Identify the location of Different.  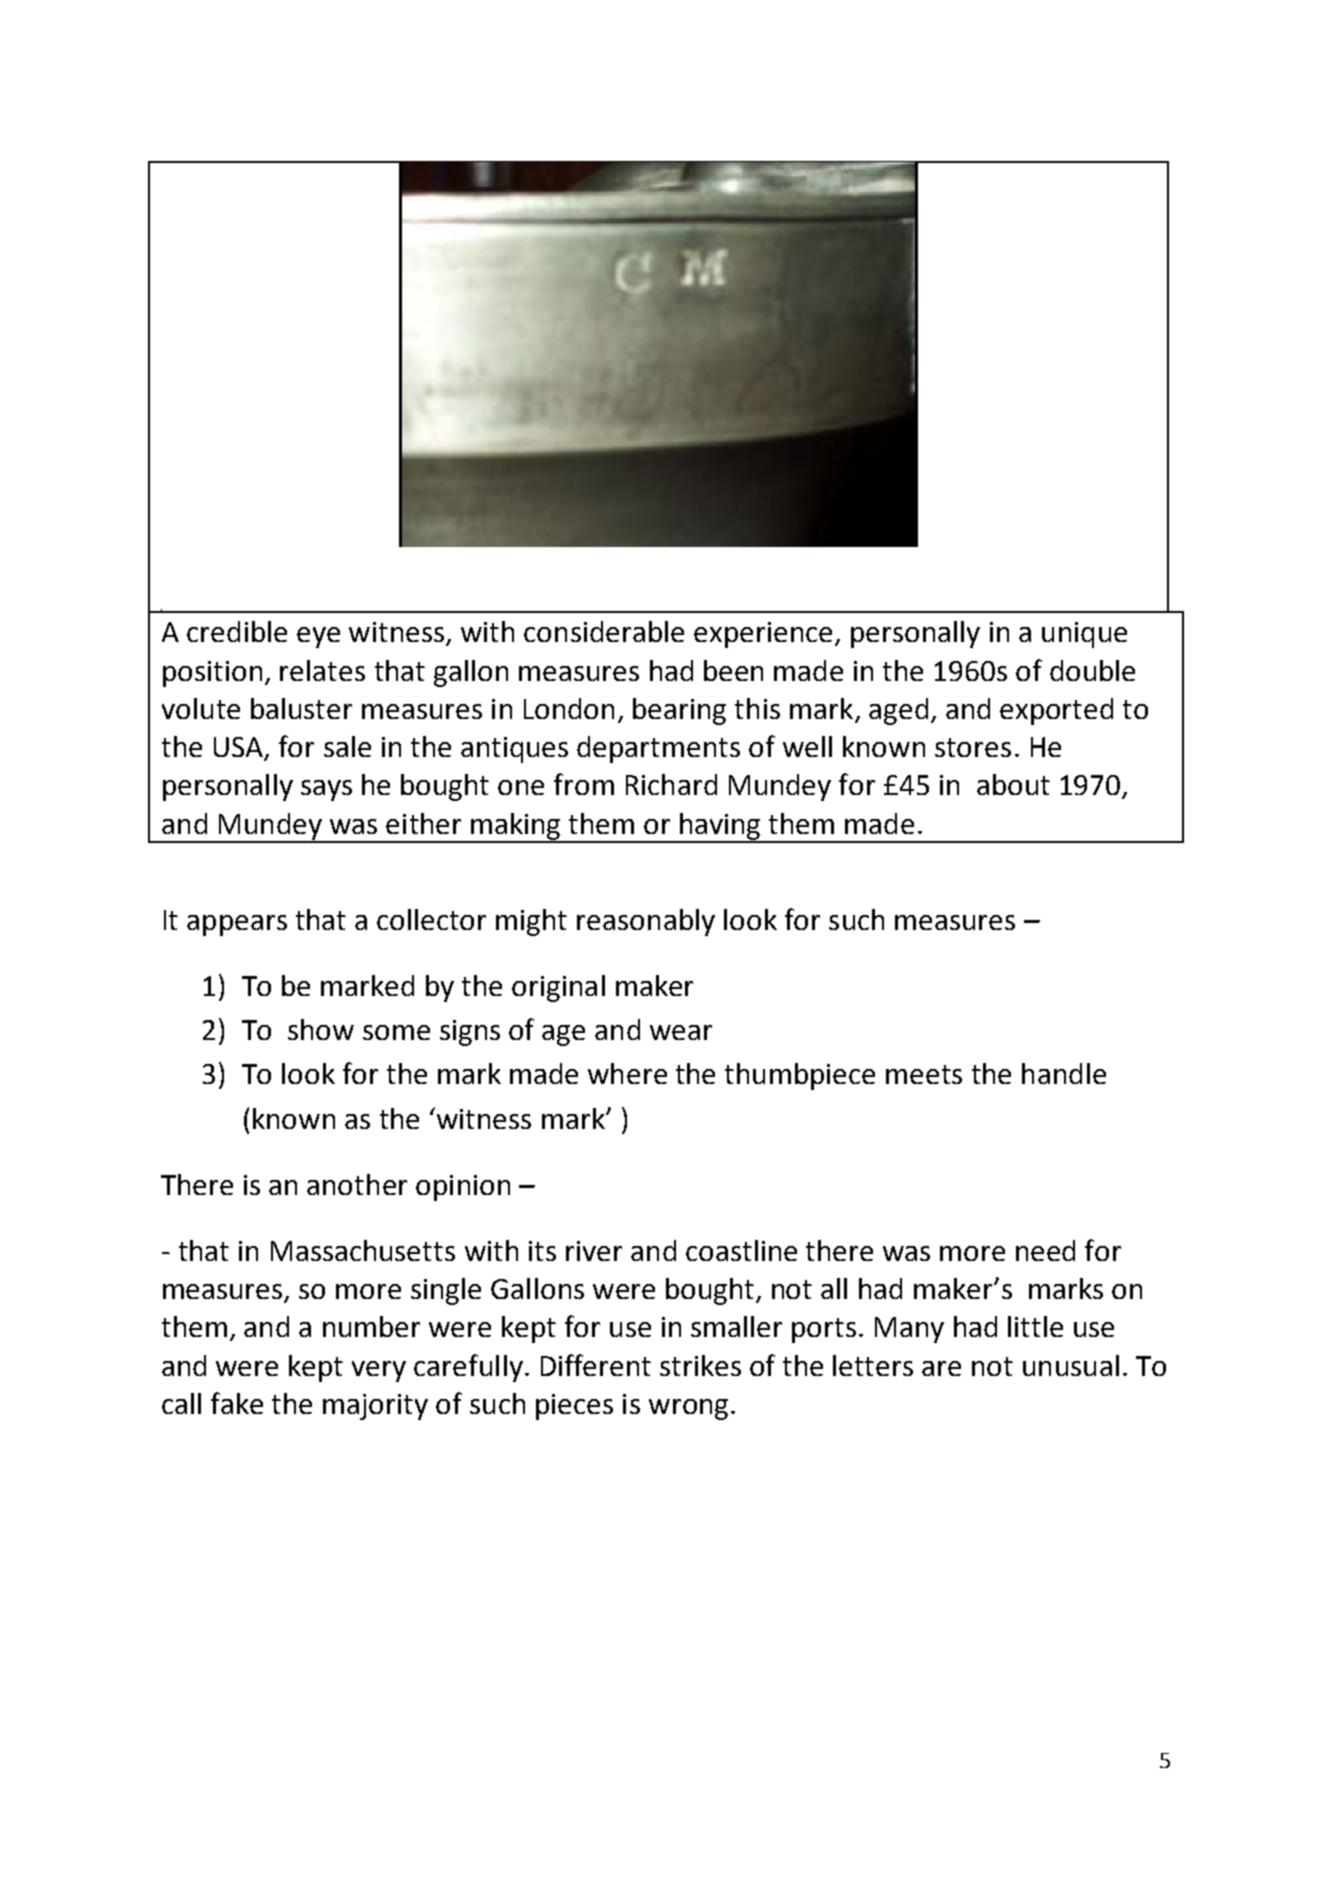
(596, 1365).
